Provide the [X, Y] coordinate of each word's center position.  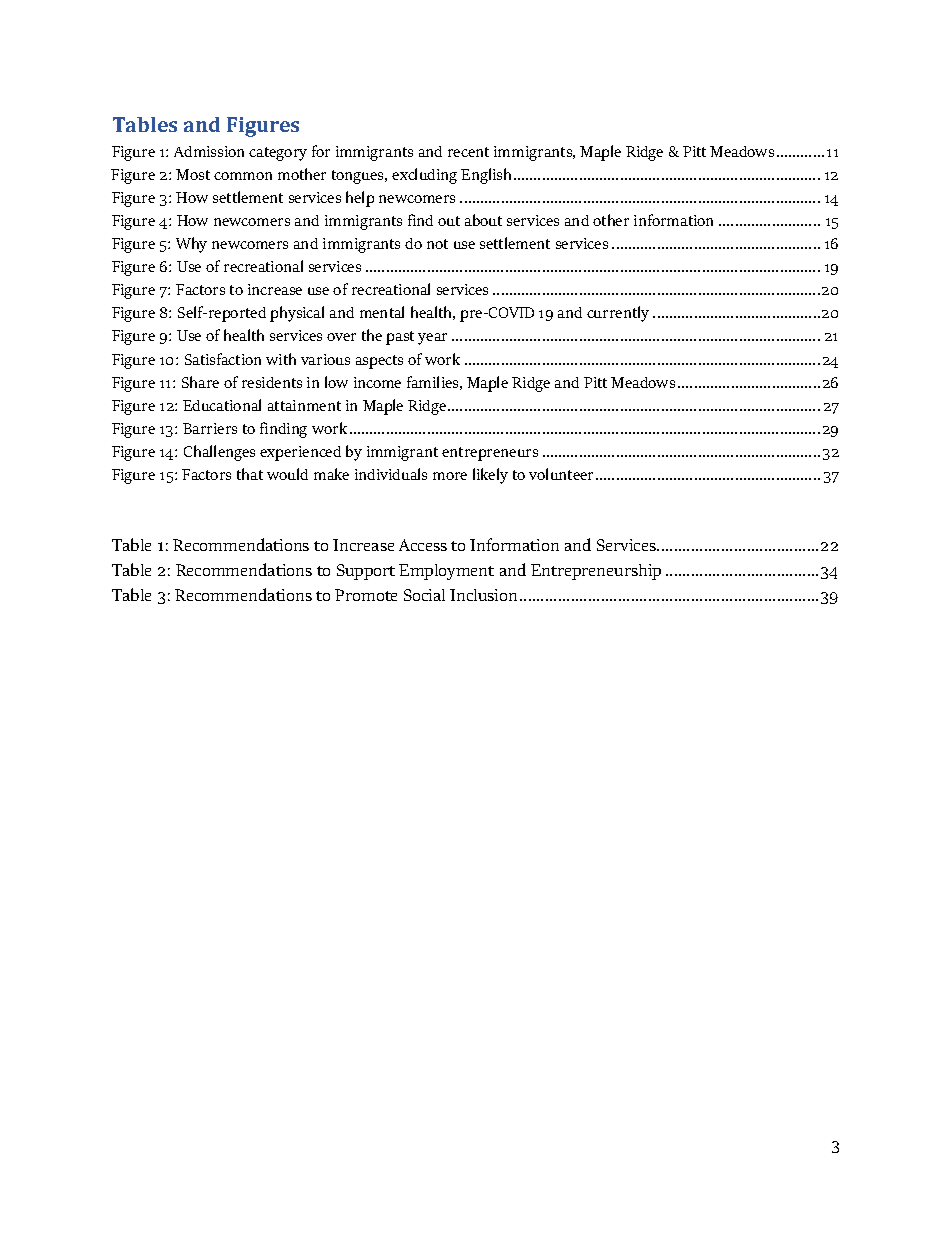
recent [468, 152]
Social [424, 595]
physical [297, 314]
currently [618, 314]
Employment [446, 572]
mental [382, 312]
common [243, 176]
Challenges [219, 453]
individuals [391, 474]
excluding [424, 176]
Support [366, 572]
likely [490, 476]
